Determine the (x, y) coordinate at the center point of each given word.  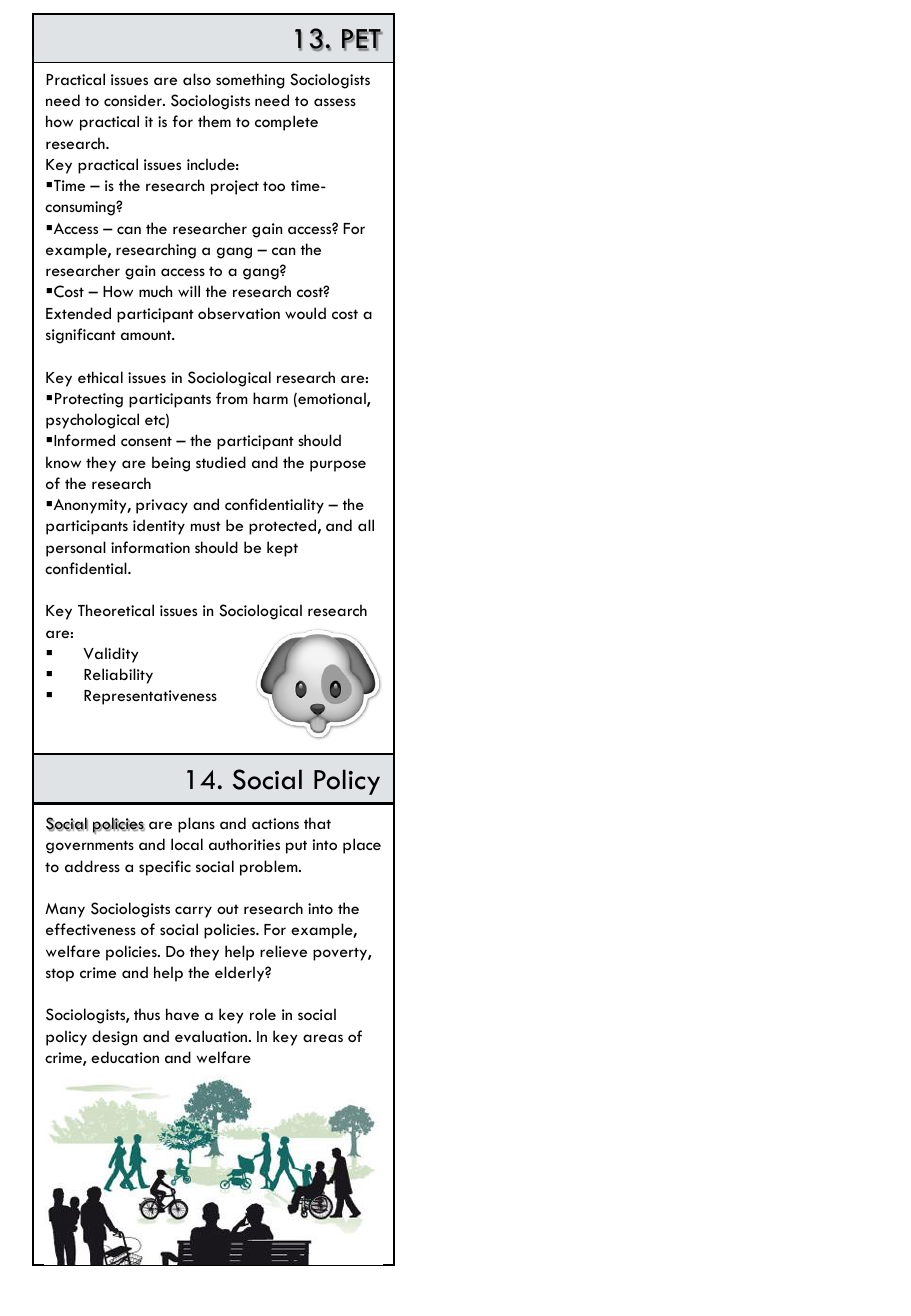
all (366, 525)
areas (323, 1038)
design (114, 1038)
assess (335, 102)
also (197, 79)
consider (134, 100)
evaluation (212, 1036)
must (206, 526)
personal (76, 549)
